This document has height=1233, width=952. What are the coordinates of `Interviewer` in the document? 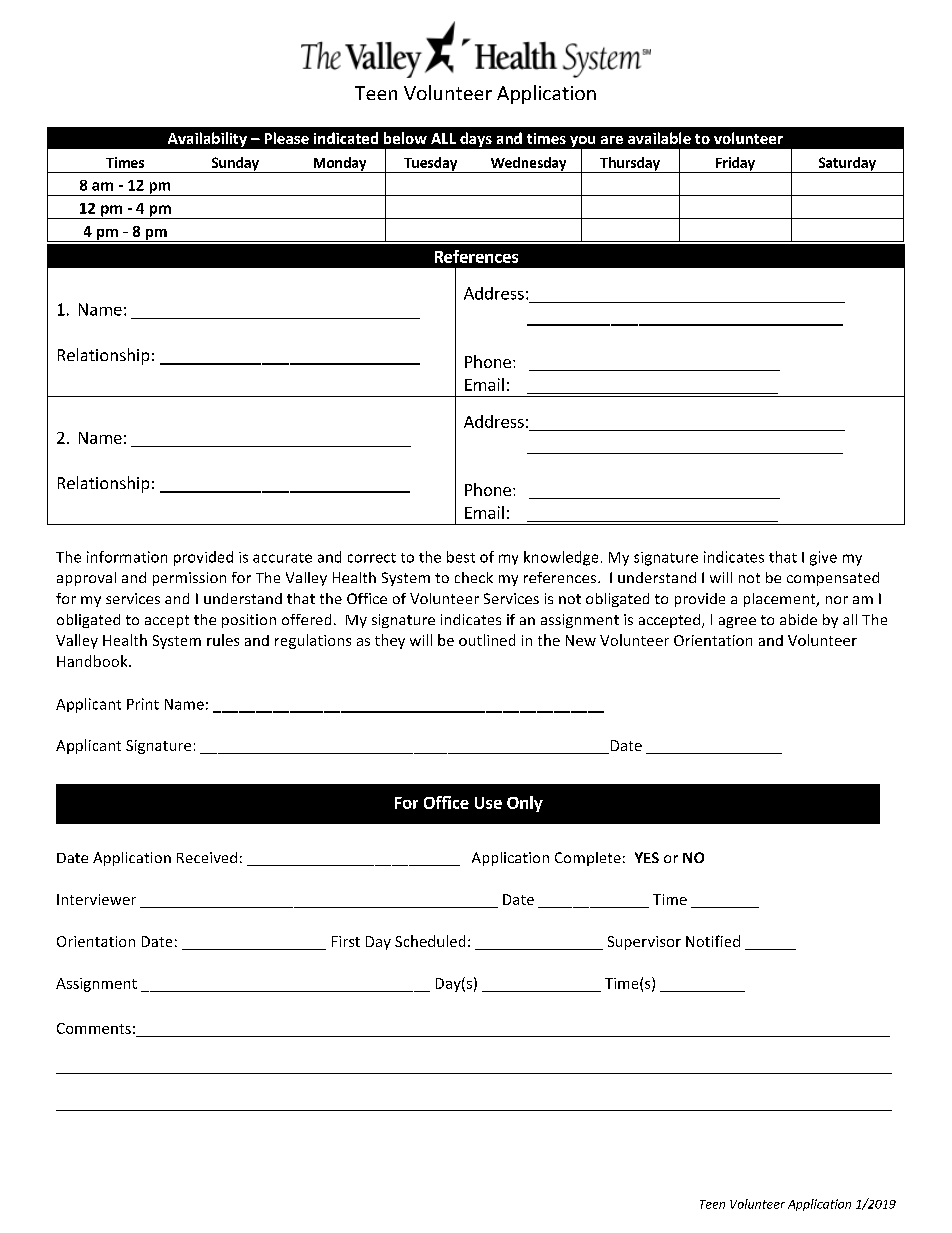 It's located at (96, 899).
